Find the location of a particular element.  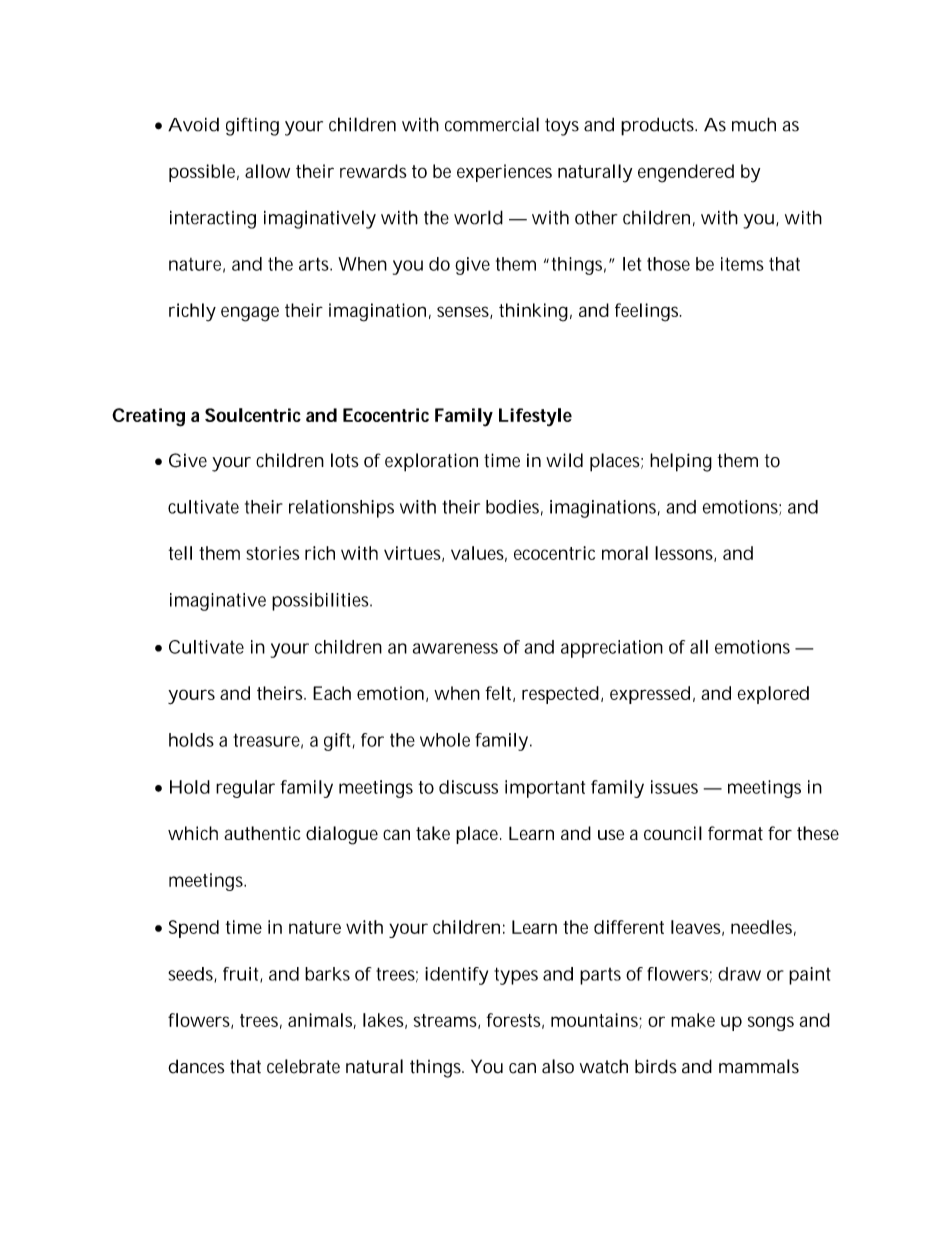

much is located at coordinates (754, 124).
